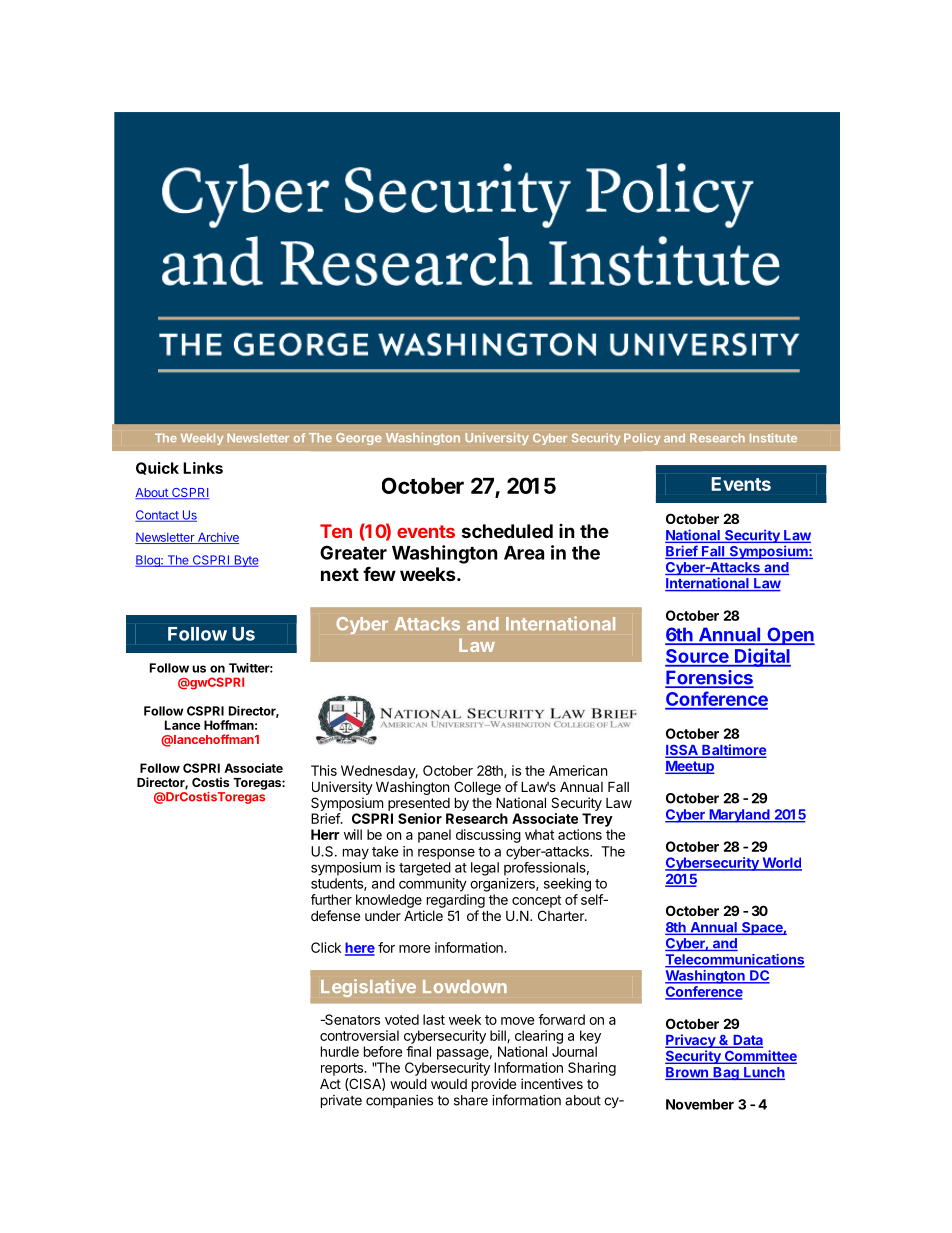 This image has width=952, height=1233. Describe the element at coordinates (494, 1085) in the image. I see `provide` at that location.
